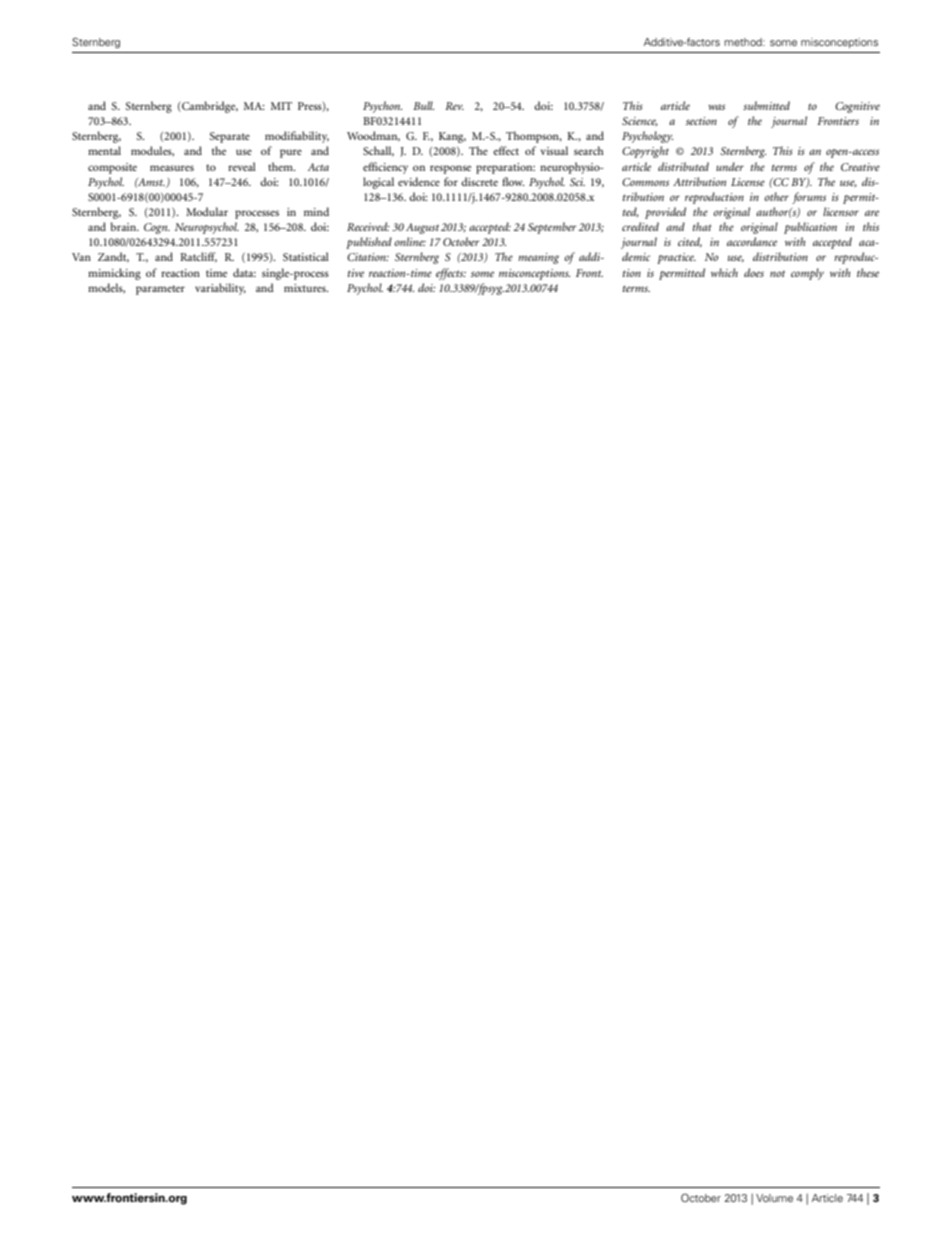  I want to click on submitted, so click(766, 105).
